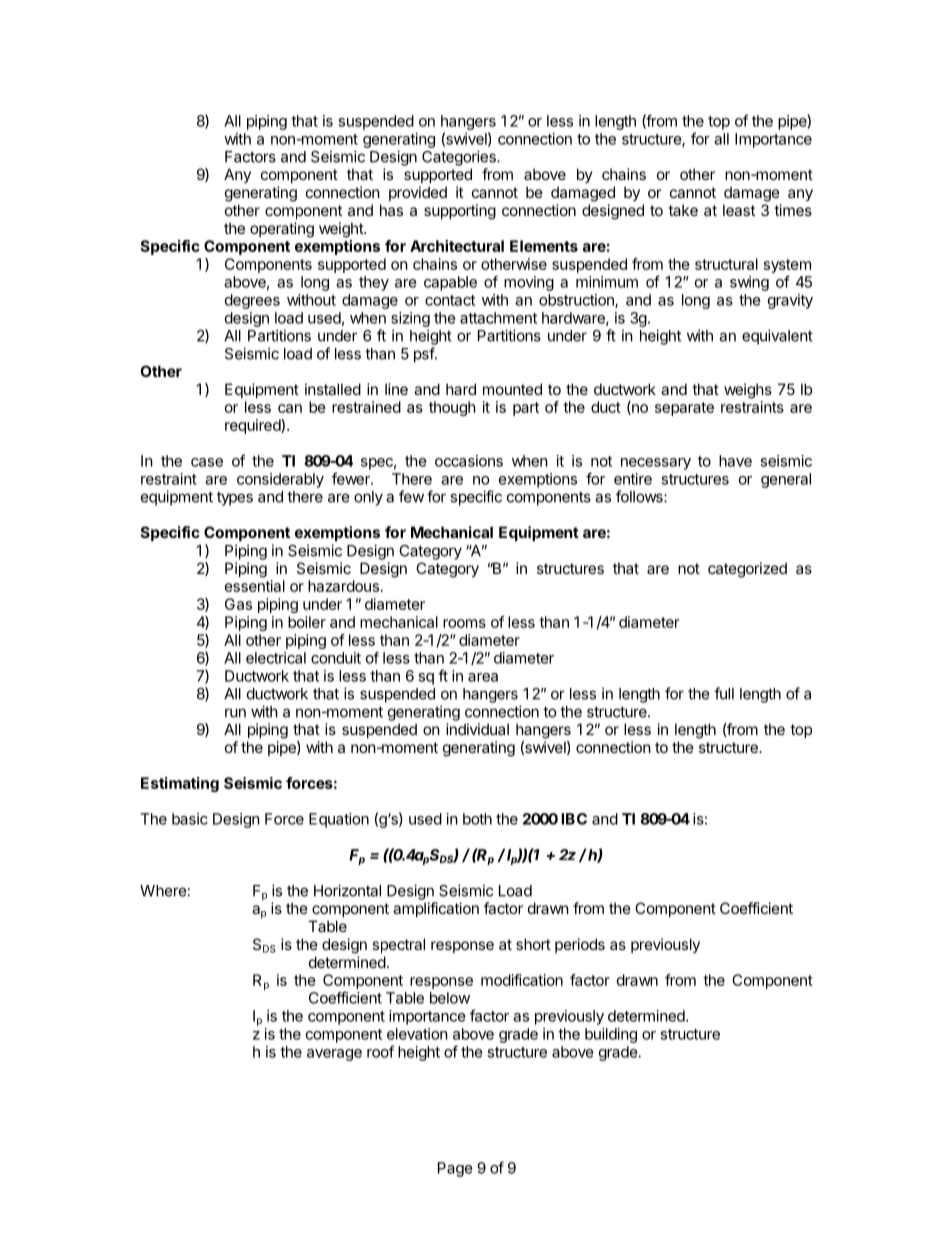  What do you see at coordinates (469, 461) in the screenshot?
I see `occasions` at bounding box center [469, 461].
